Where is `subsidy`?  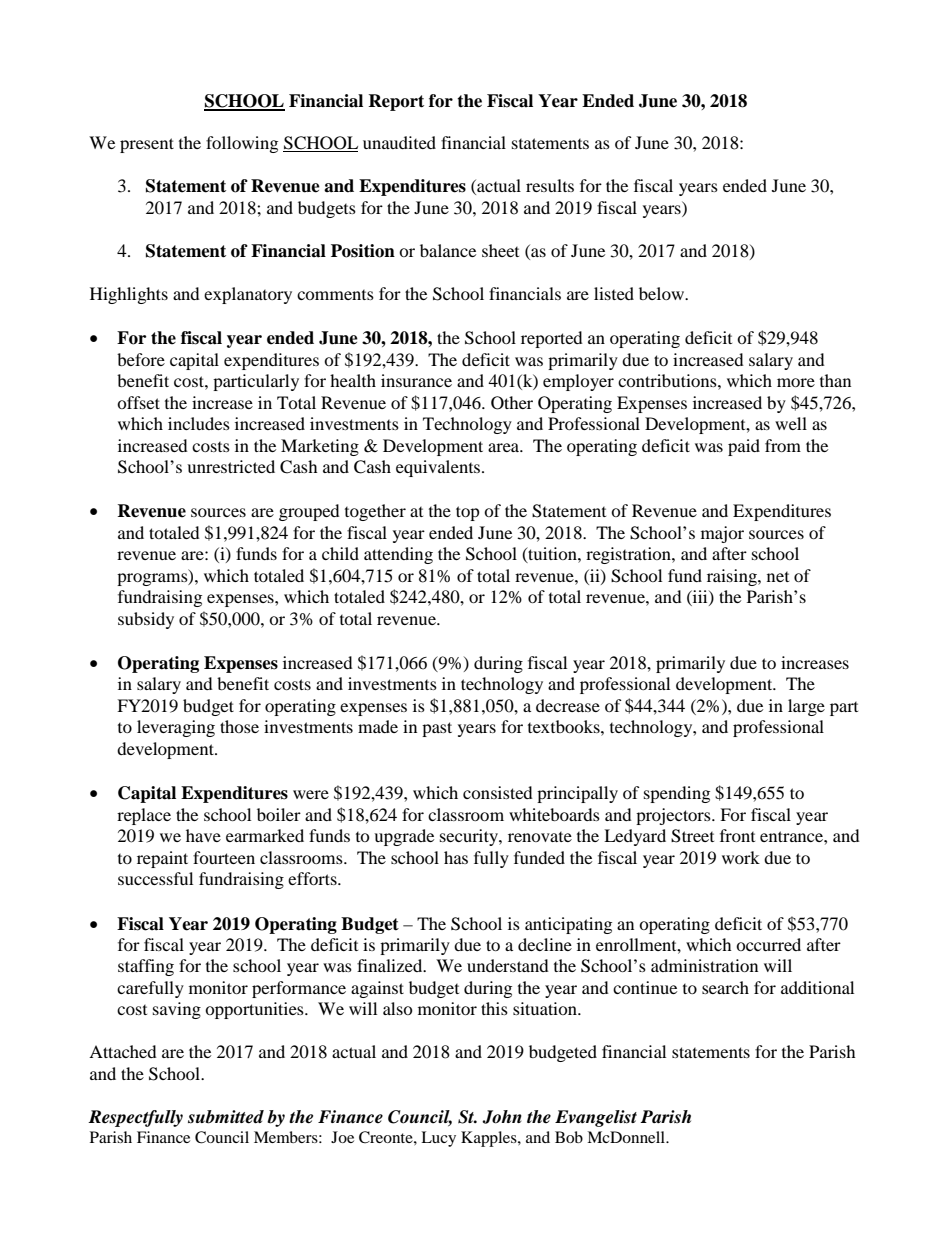 subsidy is located at coordinates (146, 620).
